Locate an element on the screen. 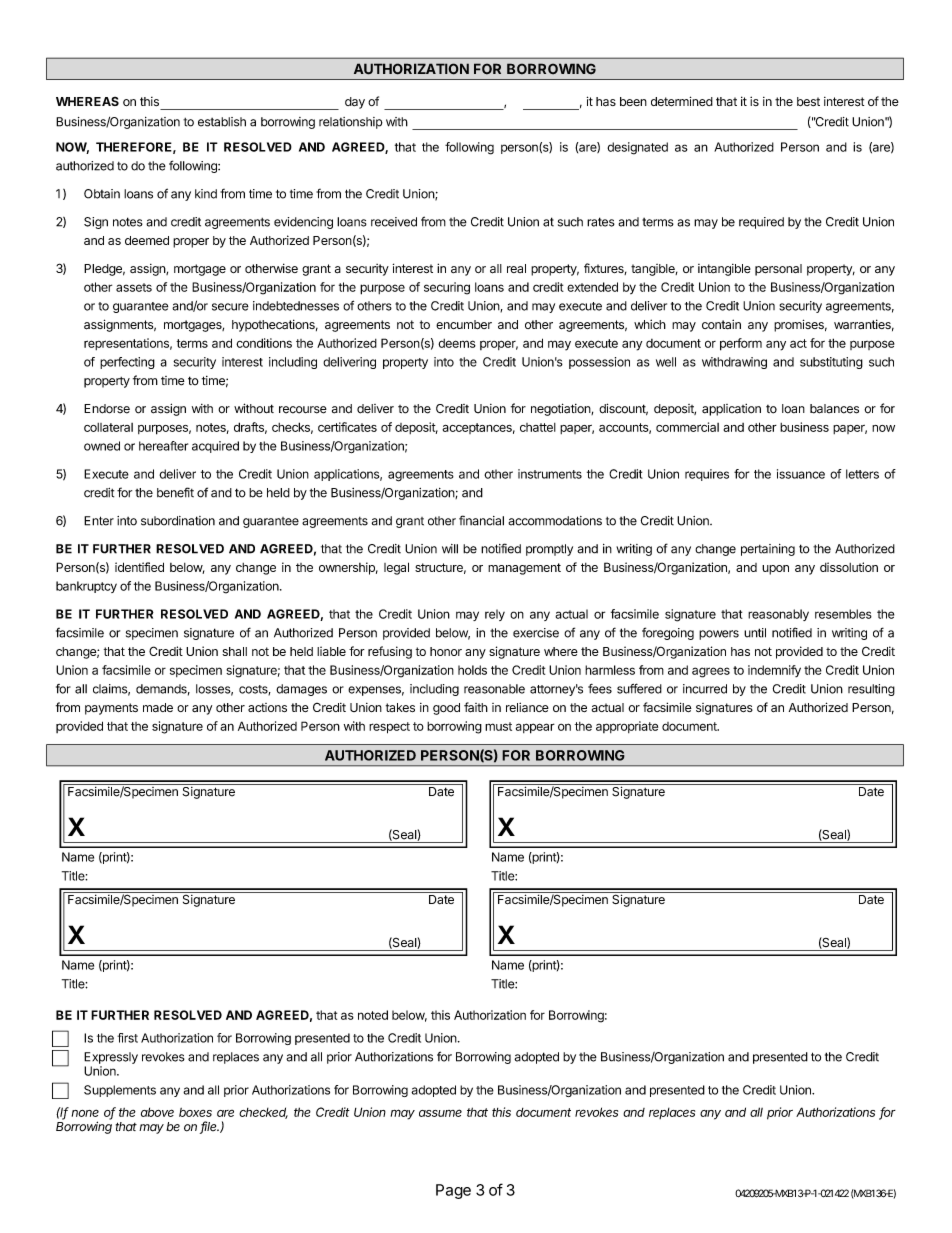 This screenshot has height=1233, width=952. until is located at coordinates (755, 633).
